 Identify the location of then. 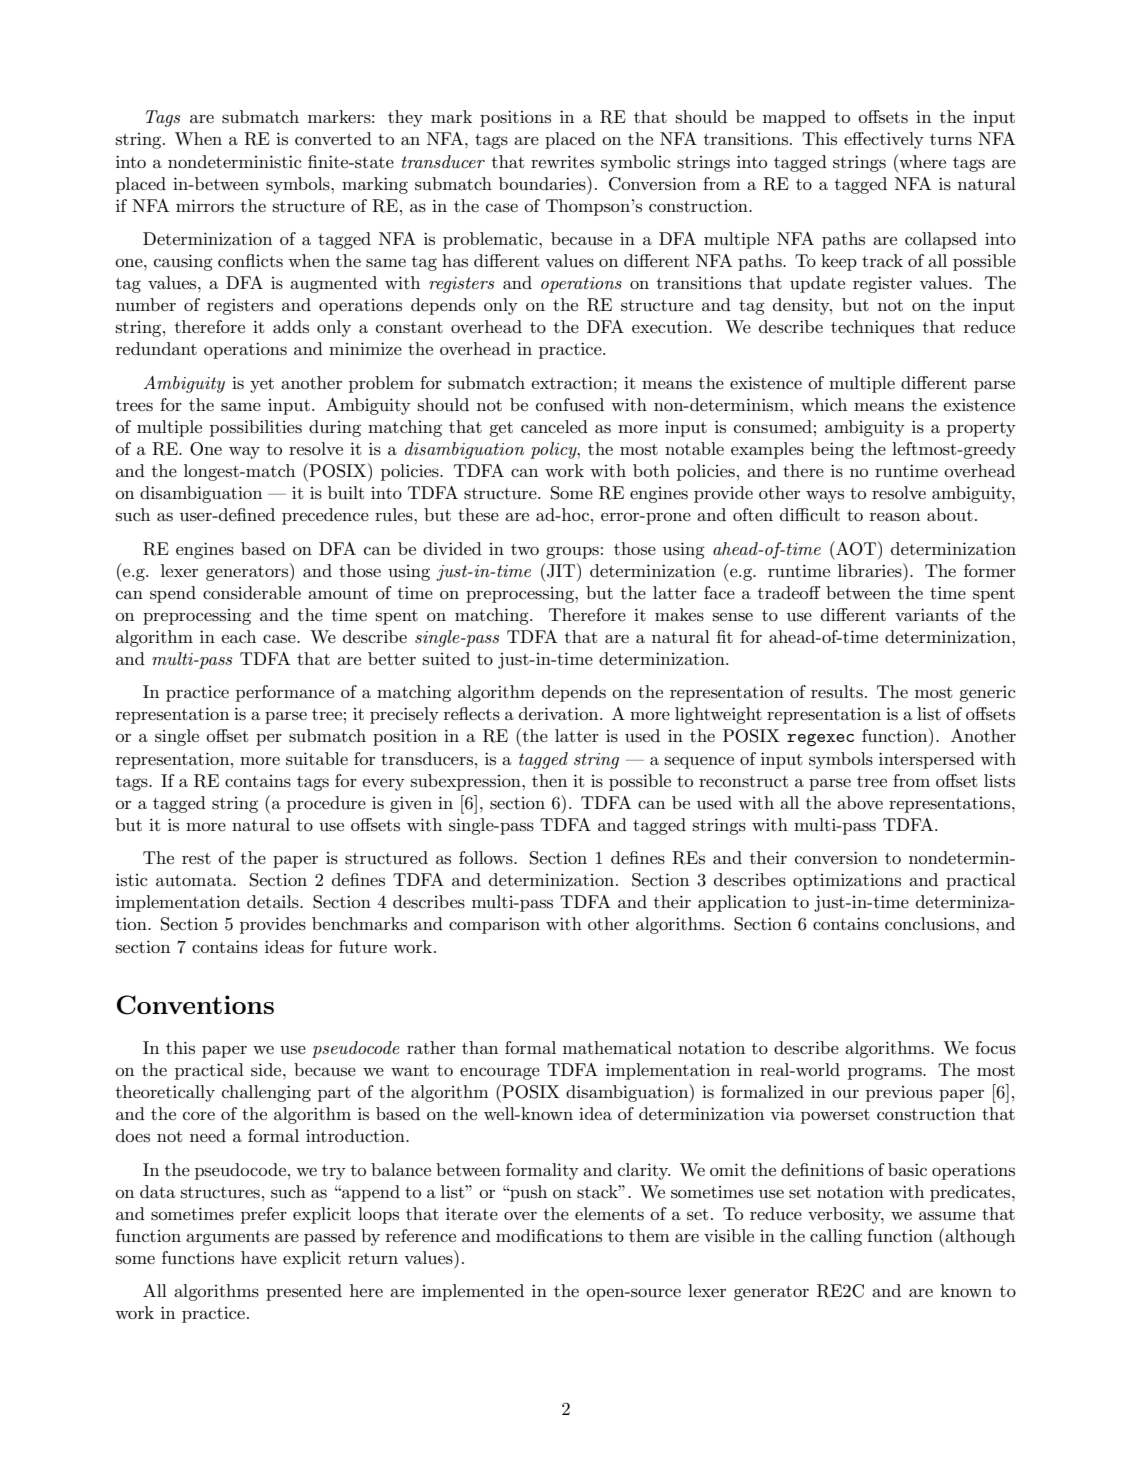
(549, 780).
